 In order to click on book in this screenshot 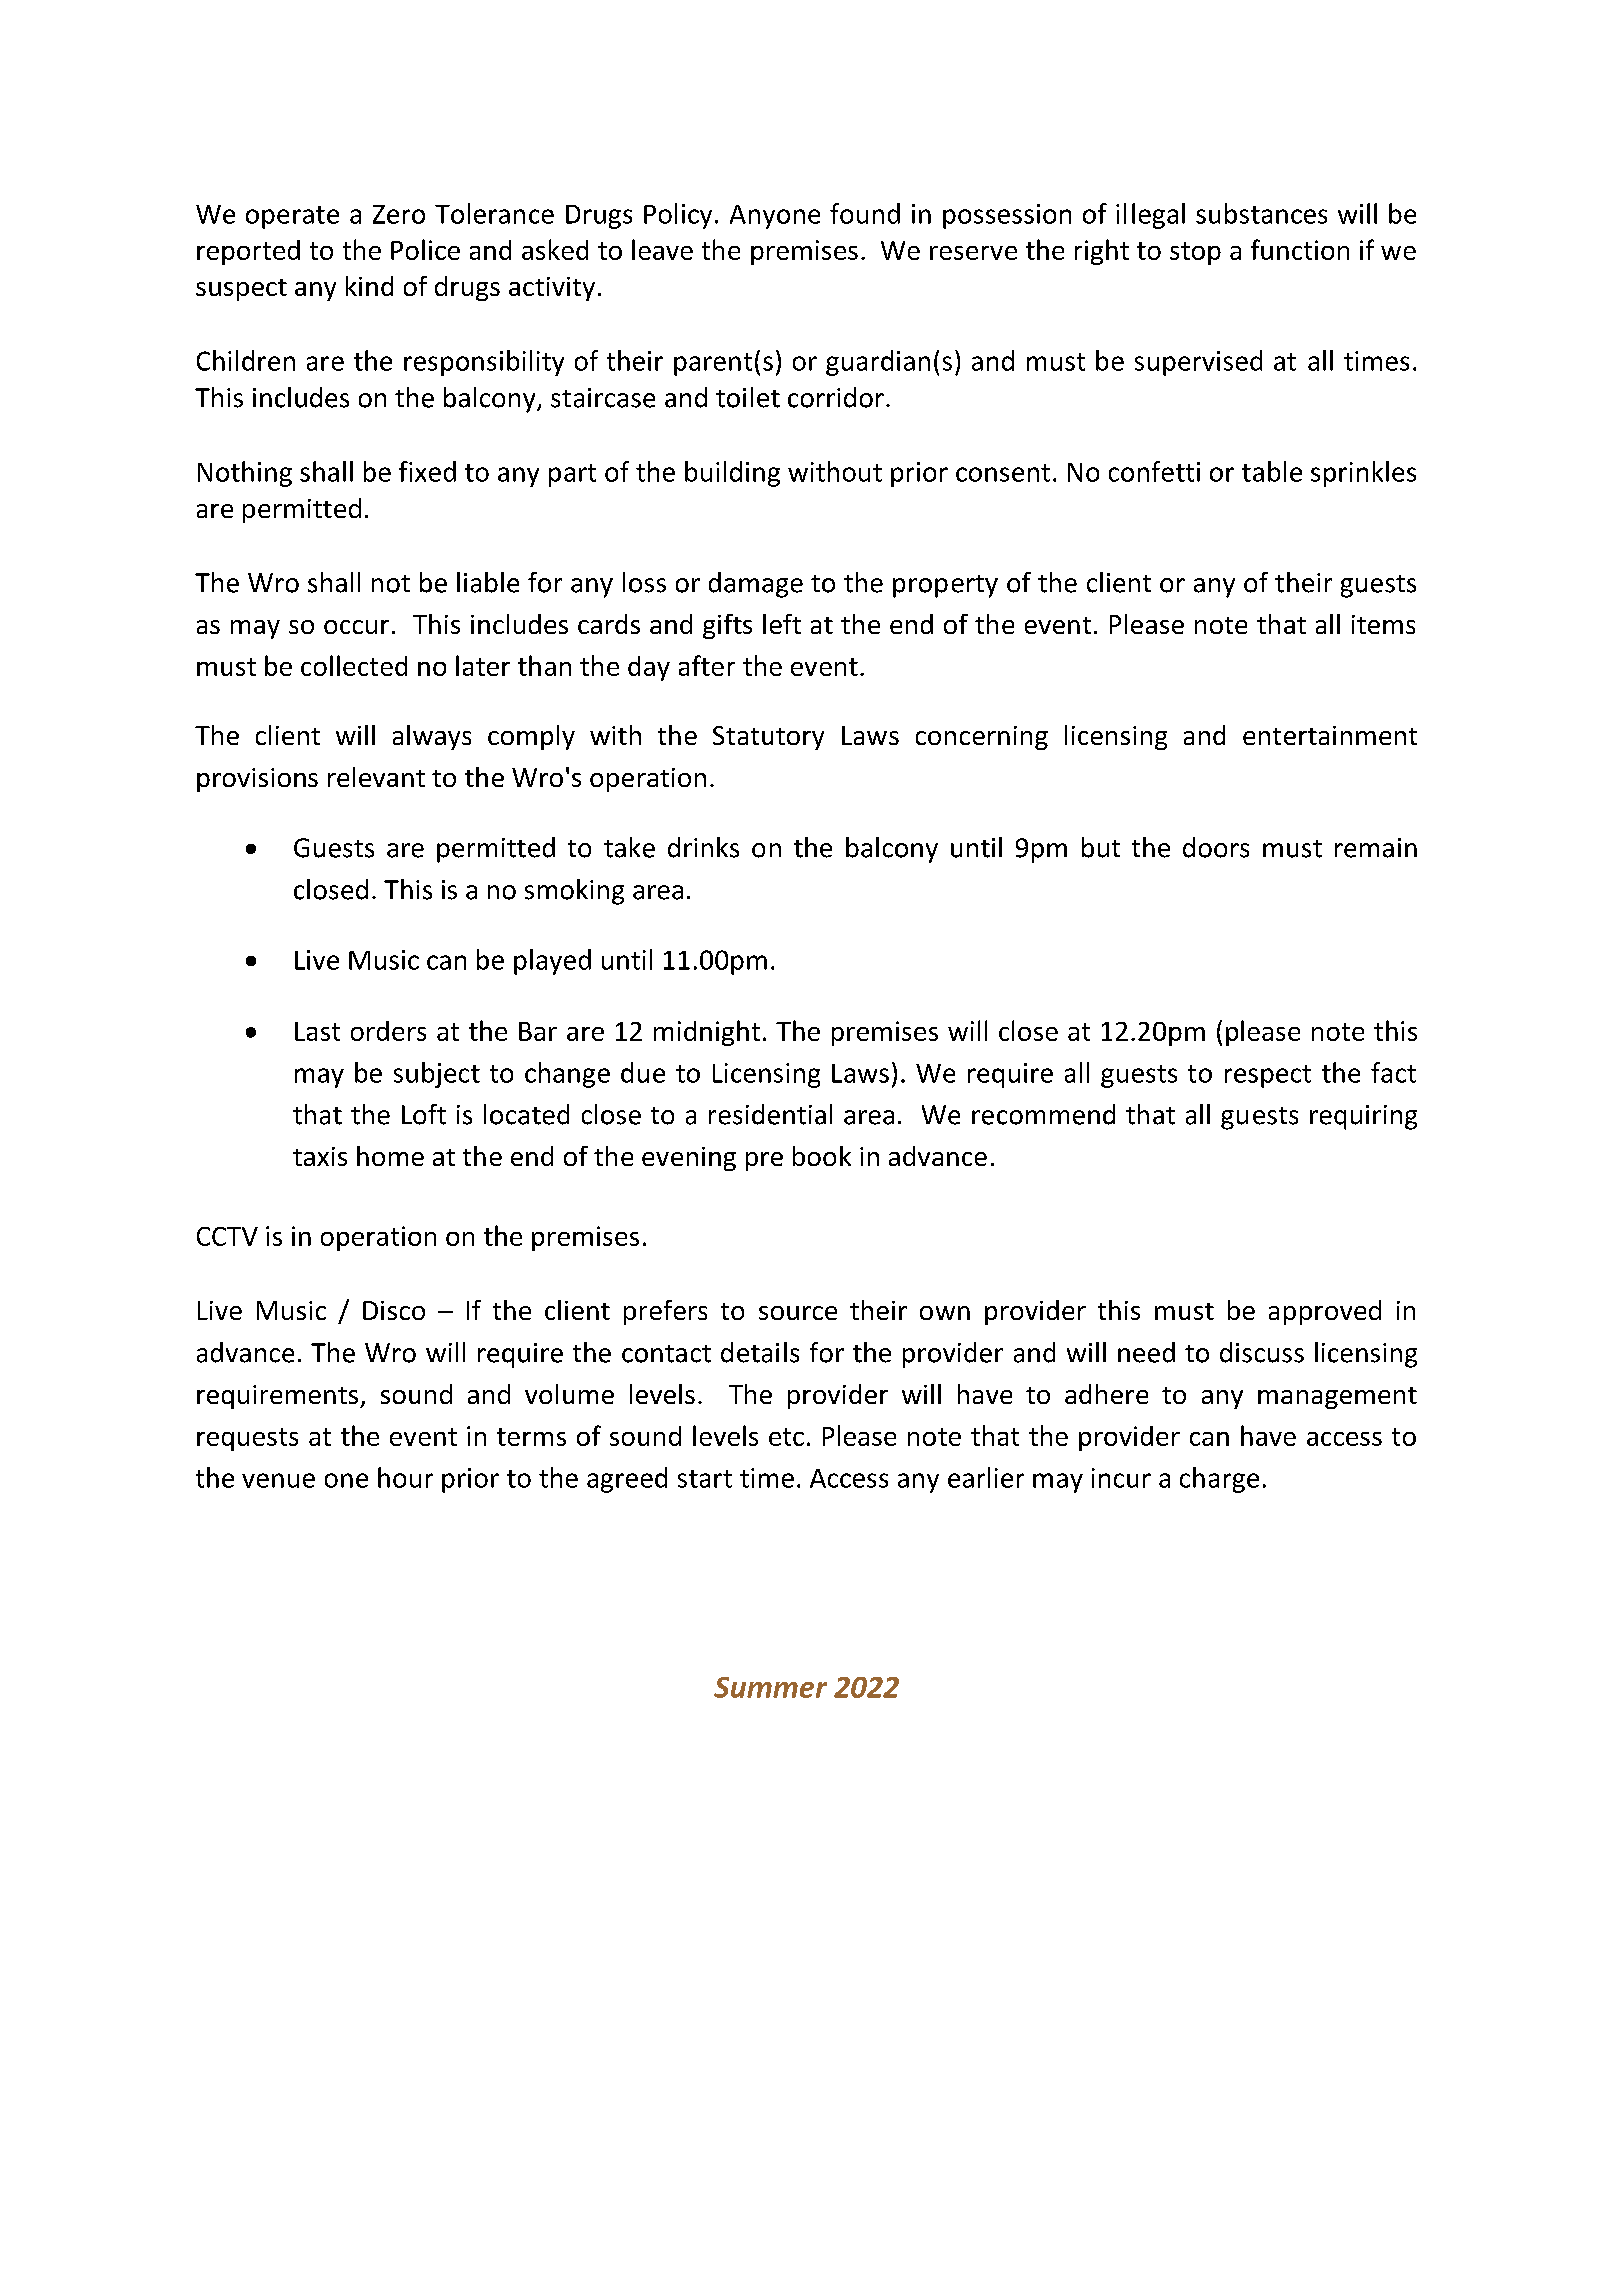, I will do `click(822, 1156)`.
